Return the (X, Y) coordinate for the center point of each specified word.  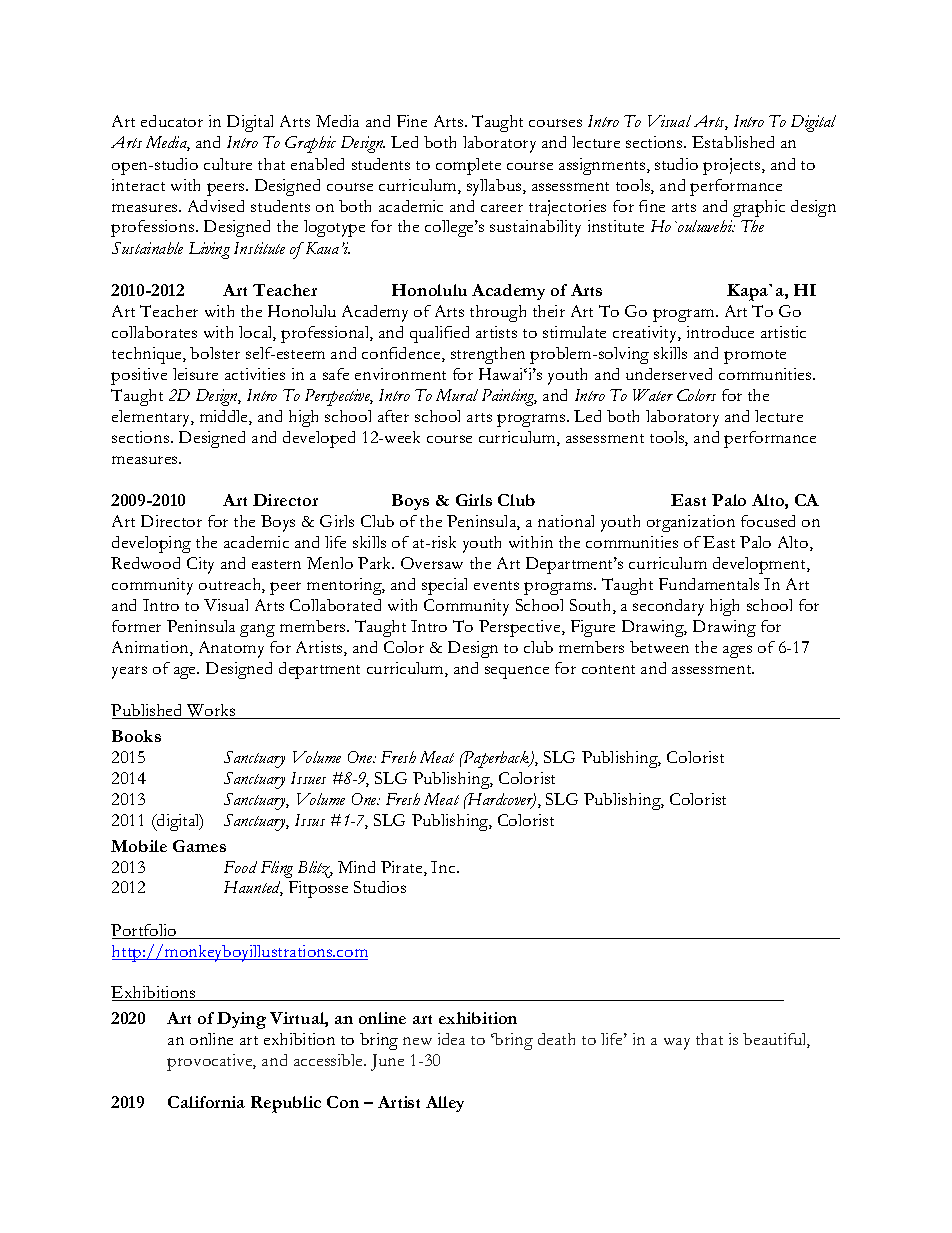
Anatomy (231, 649)
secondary (668, 607)
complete (468, 166)
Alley (445, 1104)
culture (228, 164)
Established (733, 142)
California (206, 1102)
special (444, 586)
